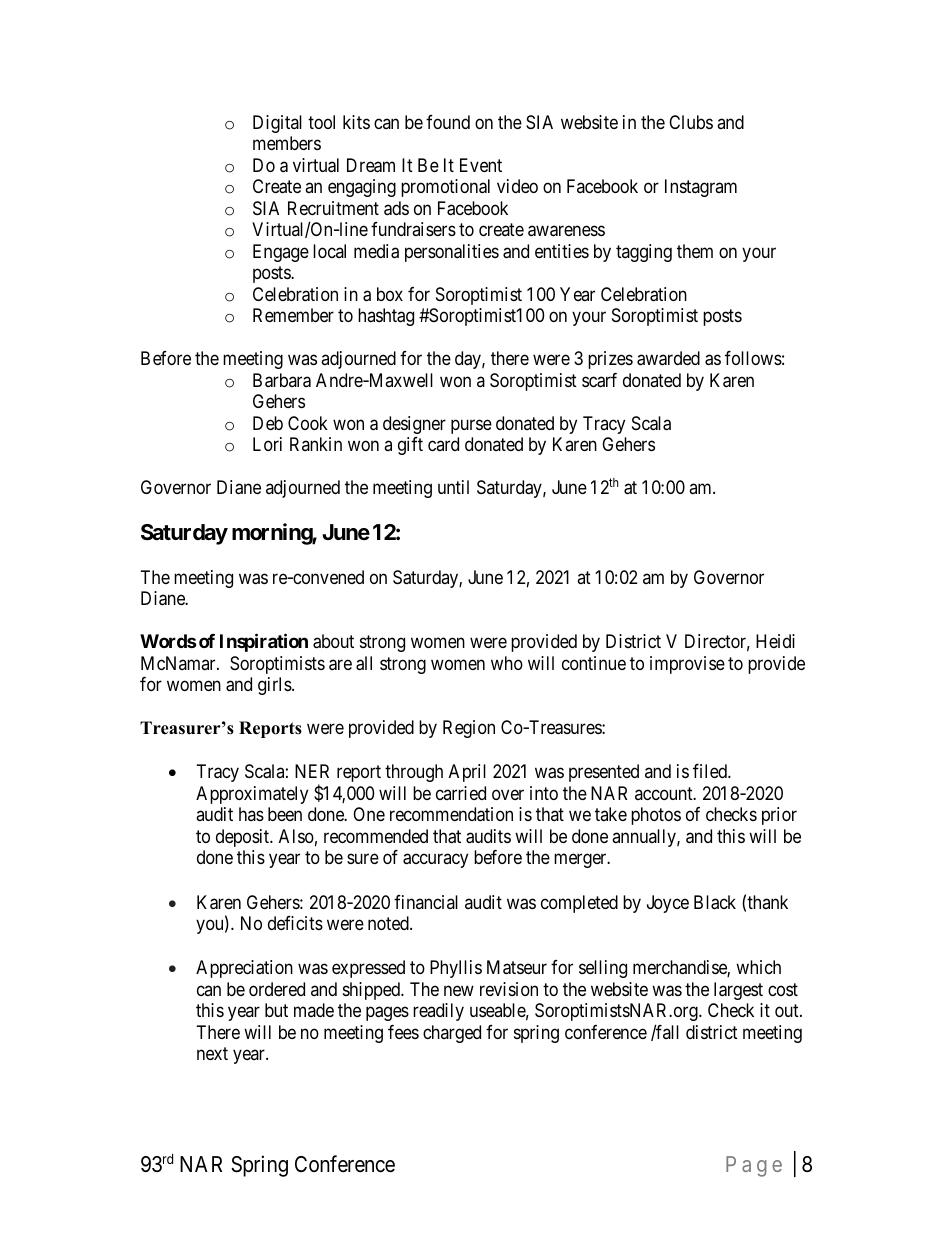 The image size is (952, 1233). I want to click on members, so click(287, 143).
